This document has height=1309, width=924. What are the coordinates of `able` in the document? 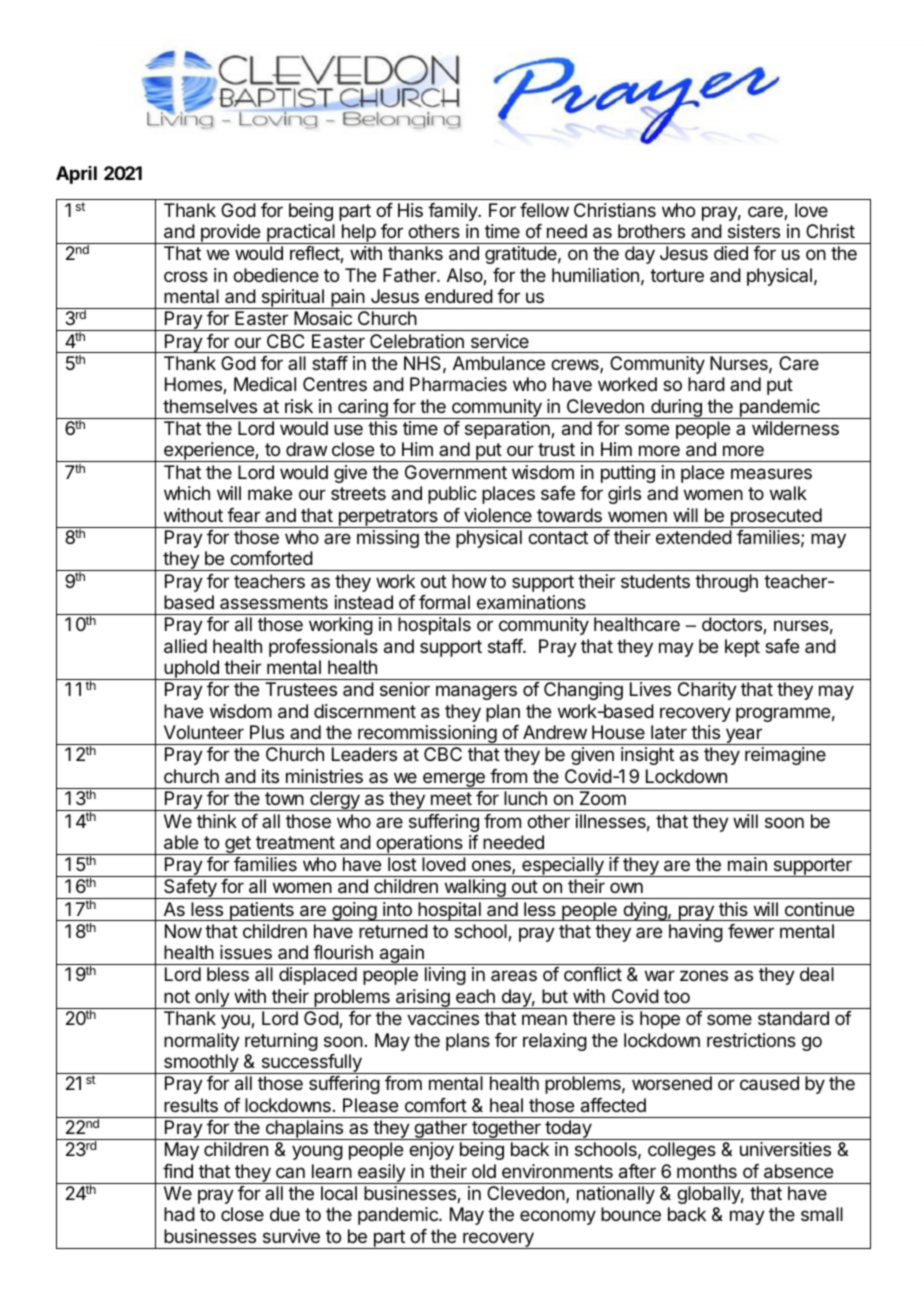 It's located at (181, 842).
